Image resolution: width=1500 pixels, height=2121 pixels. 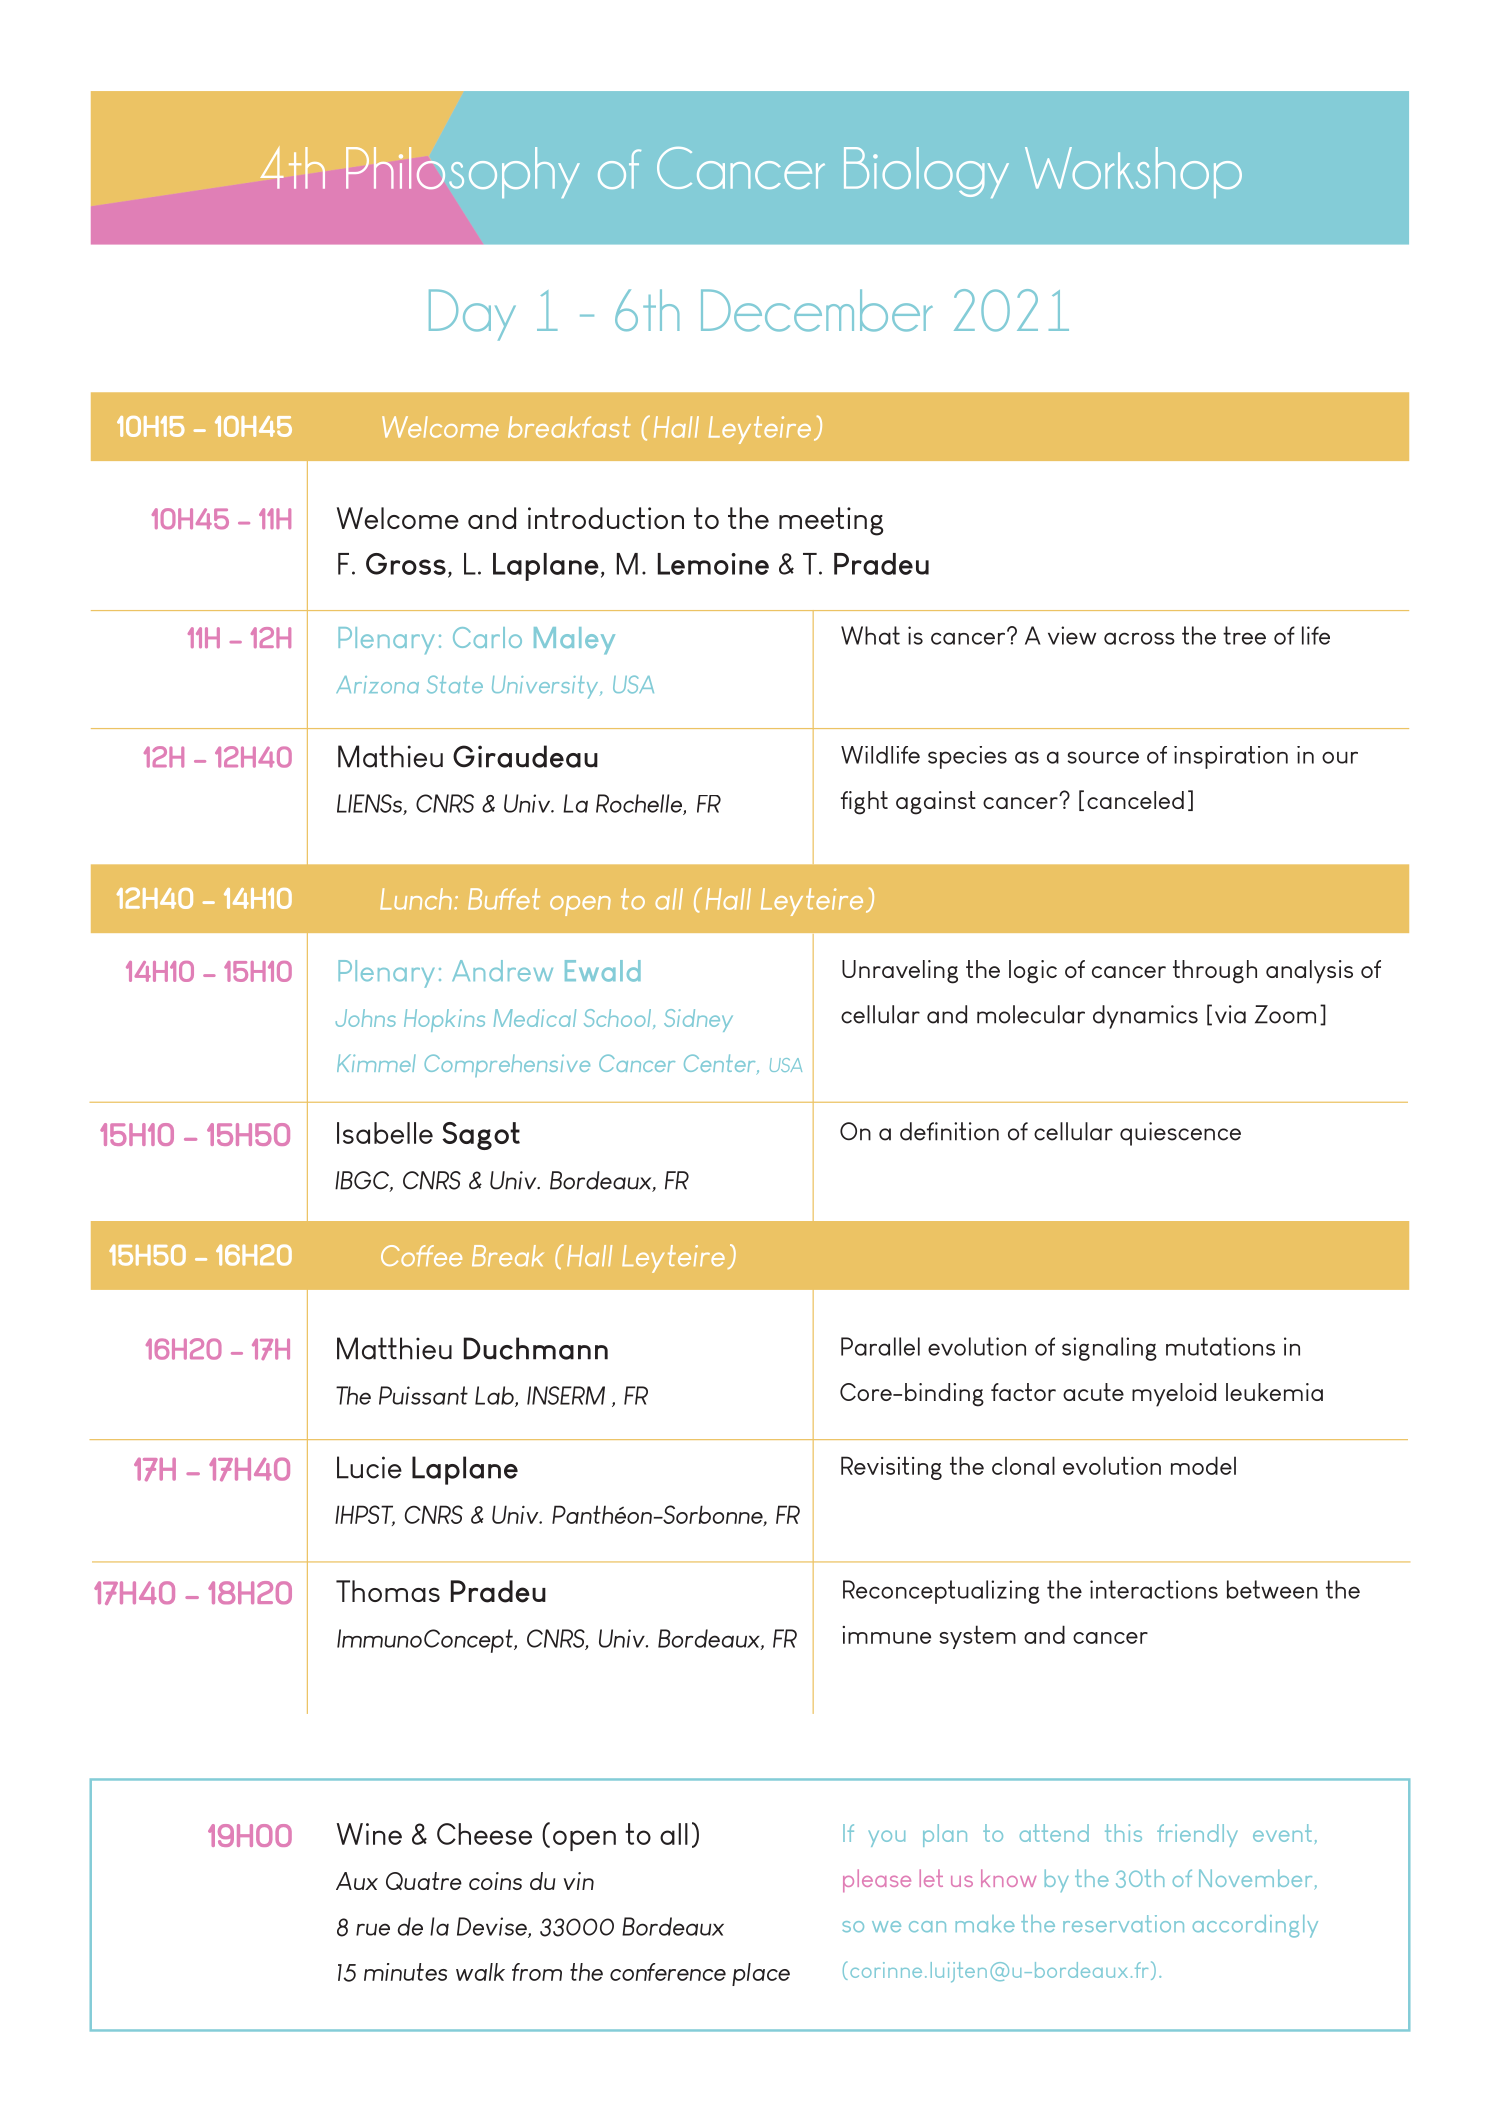 What do you see at coordinates (1180, 1134) in the page?
I see `quiescence` at bounding box center [1180, 1134].
